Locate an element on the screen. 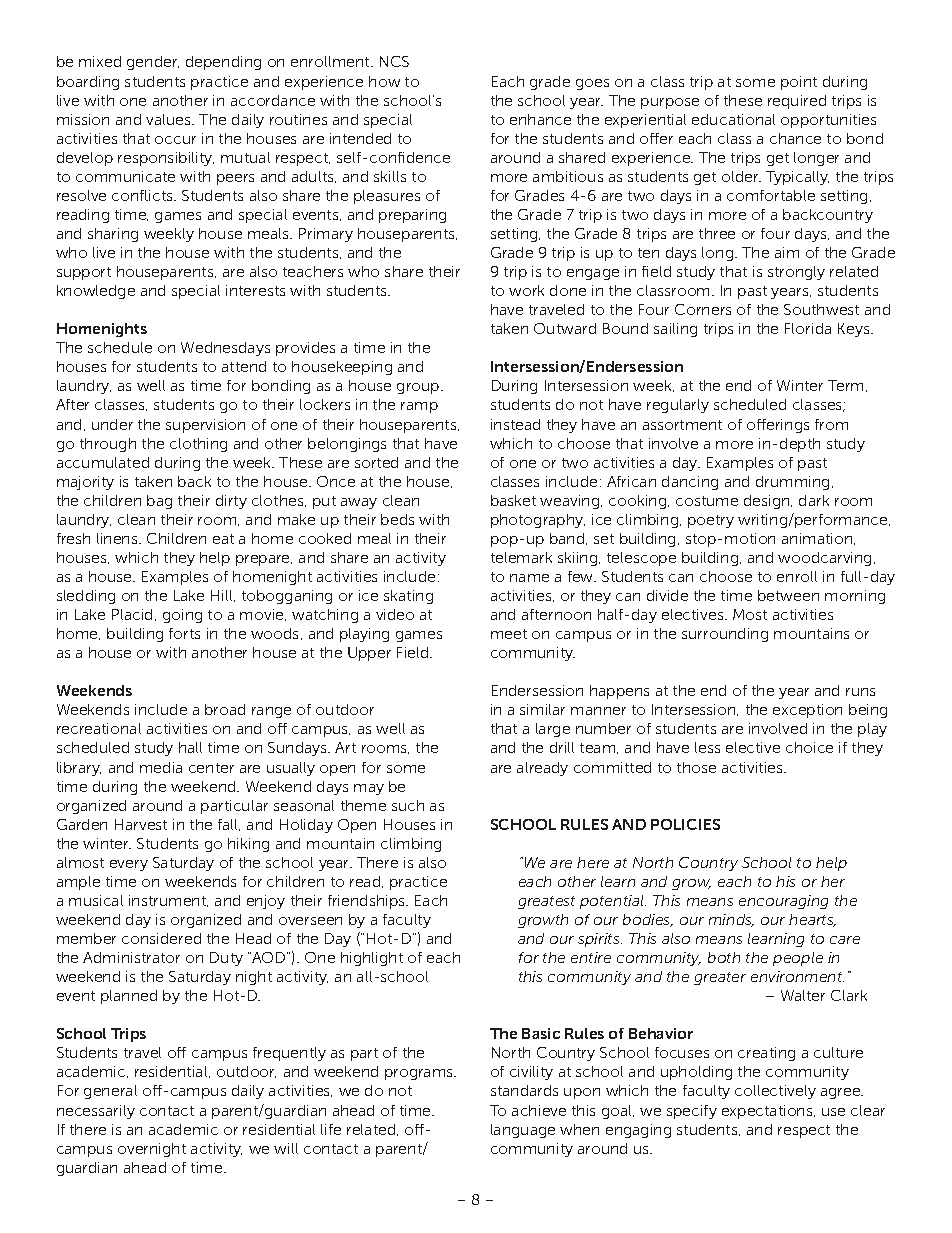 The height and width of the screenshot is (1233, 952). Florida is located at coordinates (808, 328).
